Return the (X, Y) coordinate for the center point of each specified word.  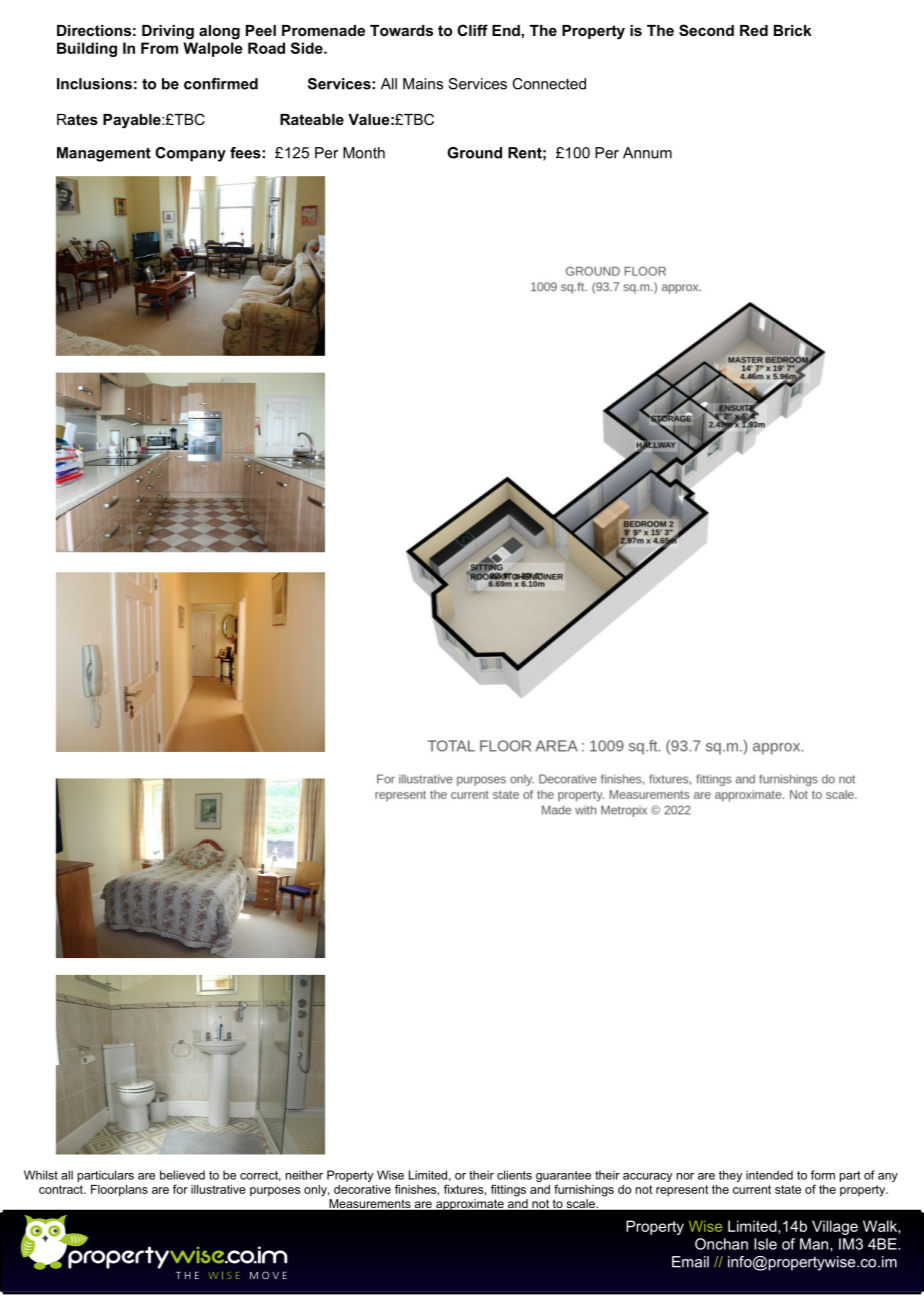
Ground (474, 153)
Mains (423, 84)
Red (754, 30)
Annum (647, 153)
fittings (508, 1190)
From (159, 48)
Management (104, 154)
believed (182, 1175)
